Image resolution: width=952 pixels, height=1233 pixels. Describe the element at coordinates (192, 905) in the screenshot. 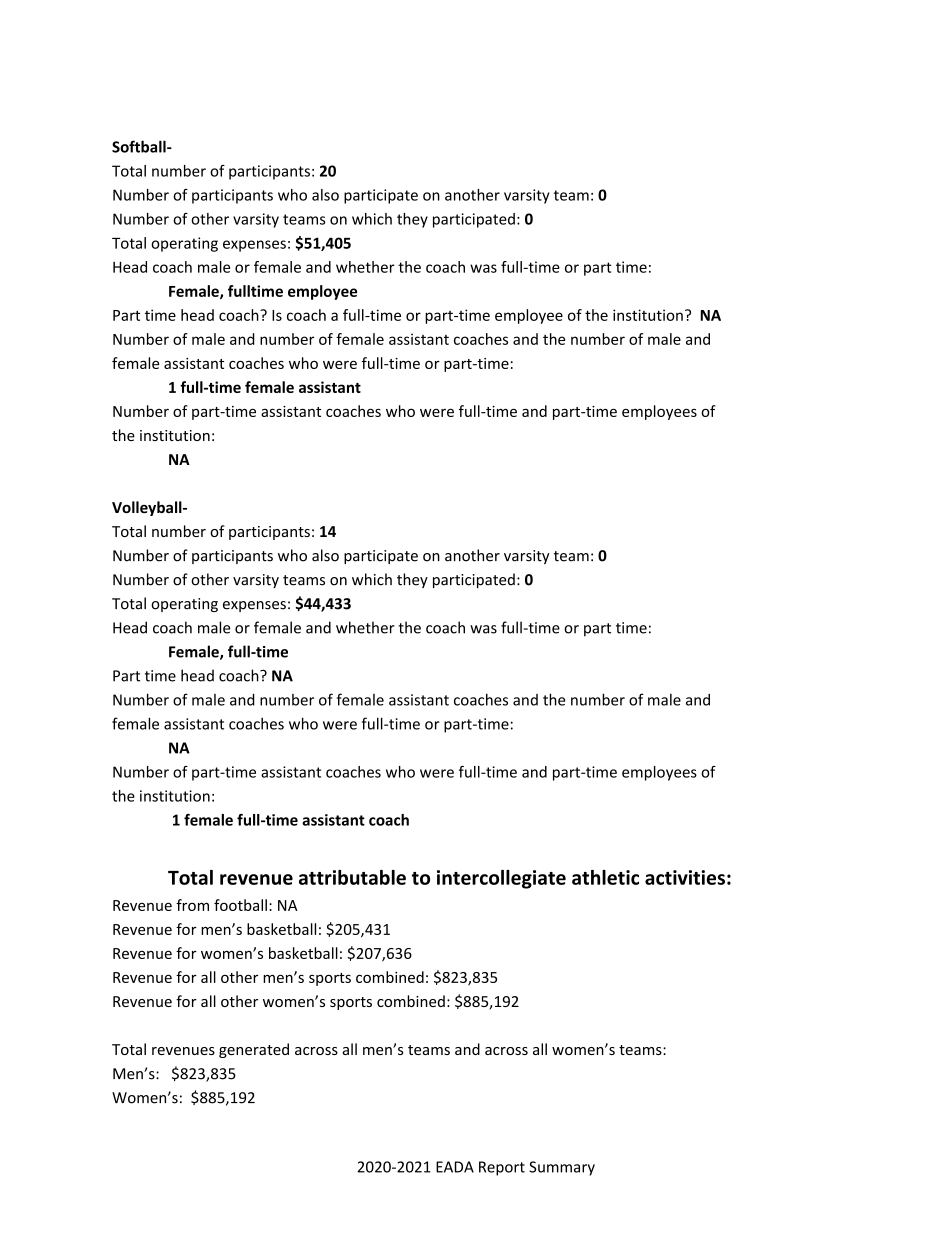

I see `from` at that location.
